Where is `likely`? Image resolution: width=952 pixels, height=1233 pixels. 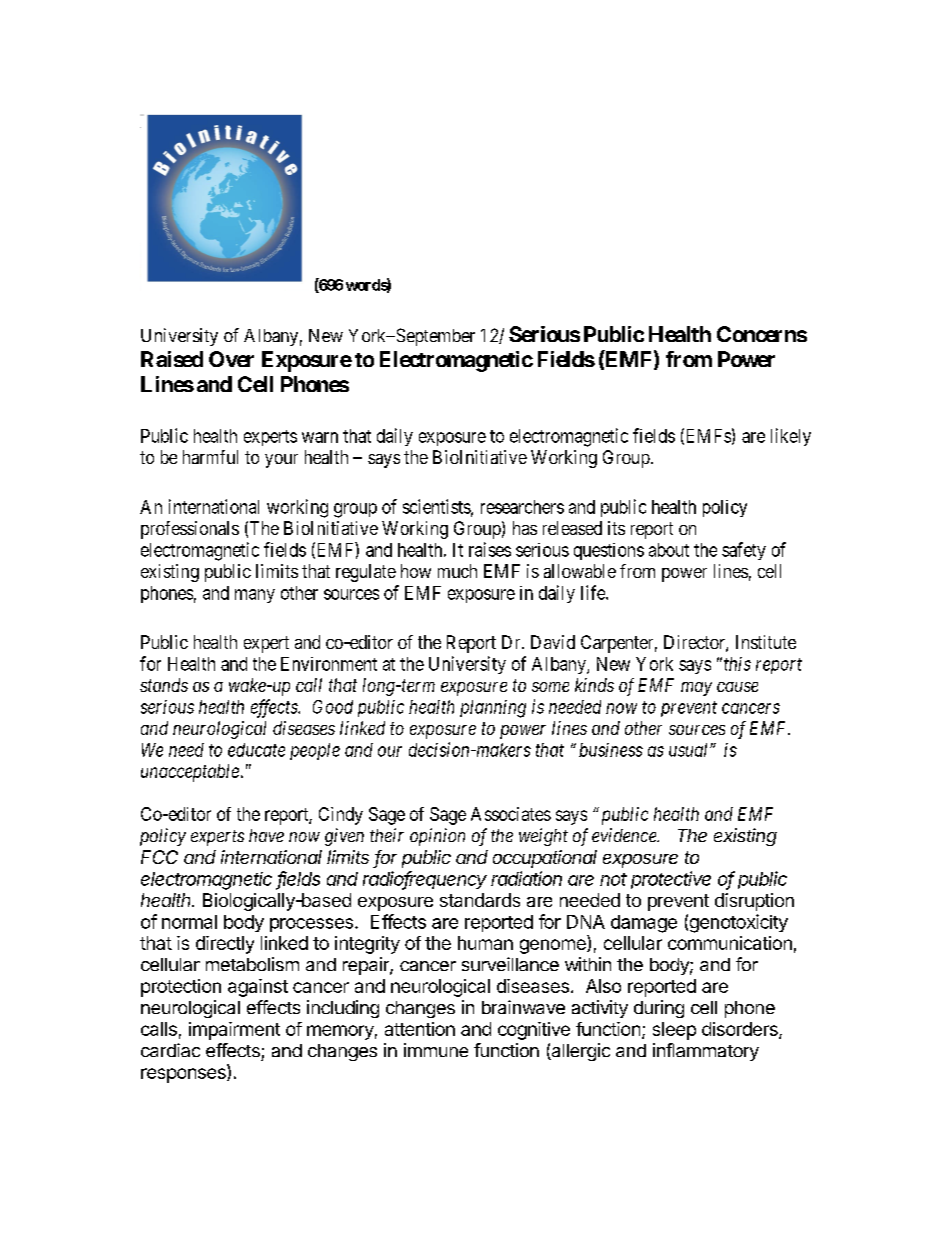 likely is located at coordinates (791, 437).
